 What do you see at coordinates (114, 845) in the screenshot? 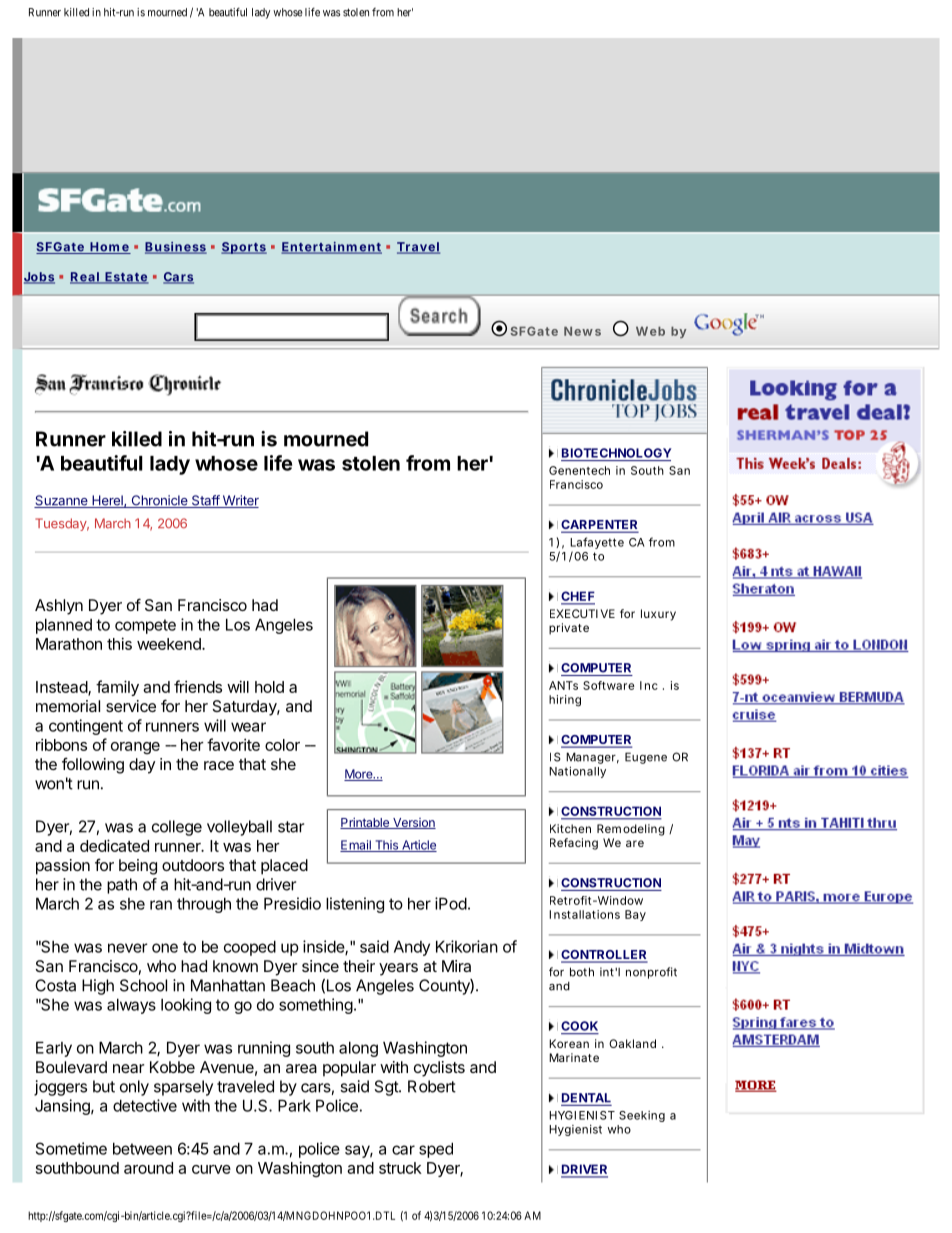
I see `dedicated` at bounding box center [114, 845].
